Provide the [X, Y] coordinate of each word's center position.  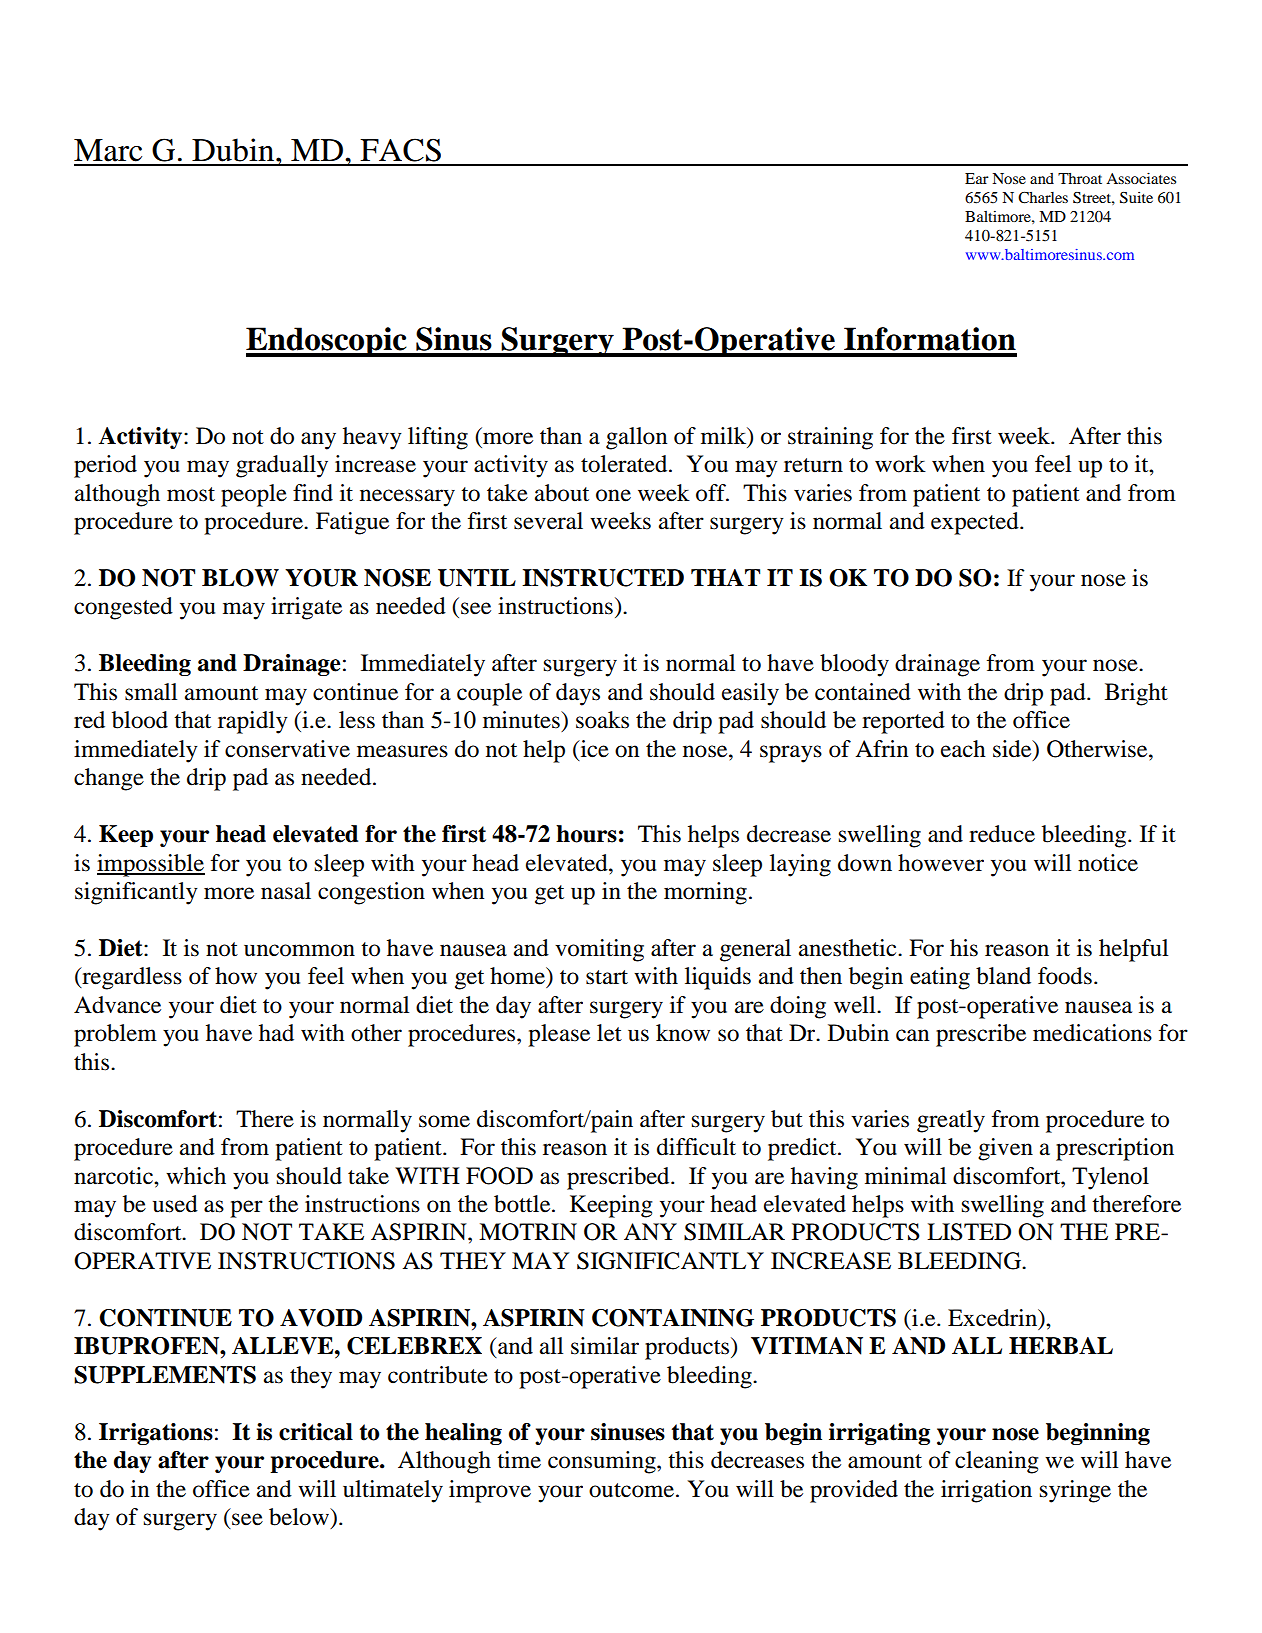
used [175, 1204]
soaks [602, 720]
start [607, 977]
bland [1003, 976]
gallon [636, 438]
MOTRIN [528, 1232]
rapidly [253, 722]
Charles [1043, 198]
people [254, 495]
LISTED [969, 1232]
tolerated [625, 464]
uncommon [299, 950]
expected [976, 523]
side [1013, 749]
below [300, 1518]
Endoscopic [327, 342]
